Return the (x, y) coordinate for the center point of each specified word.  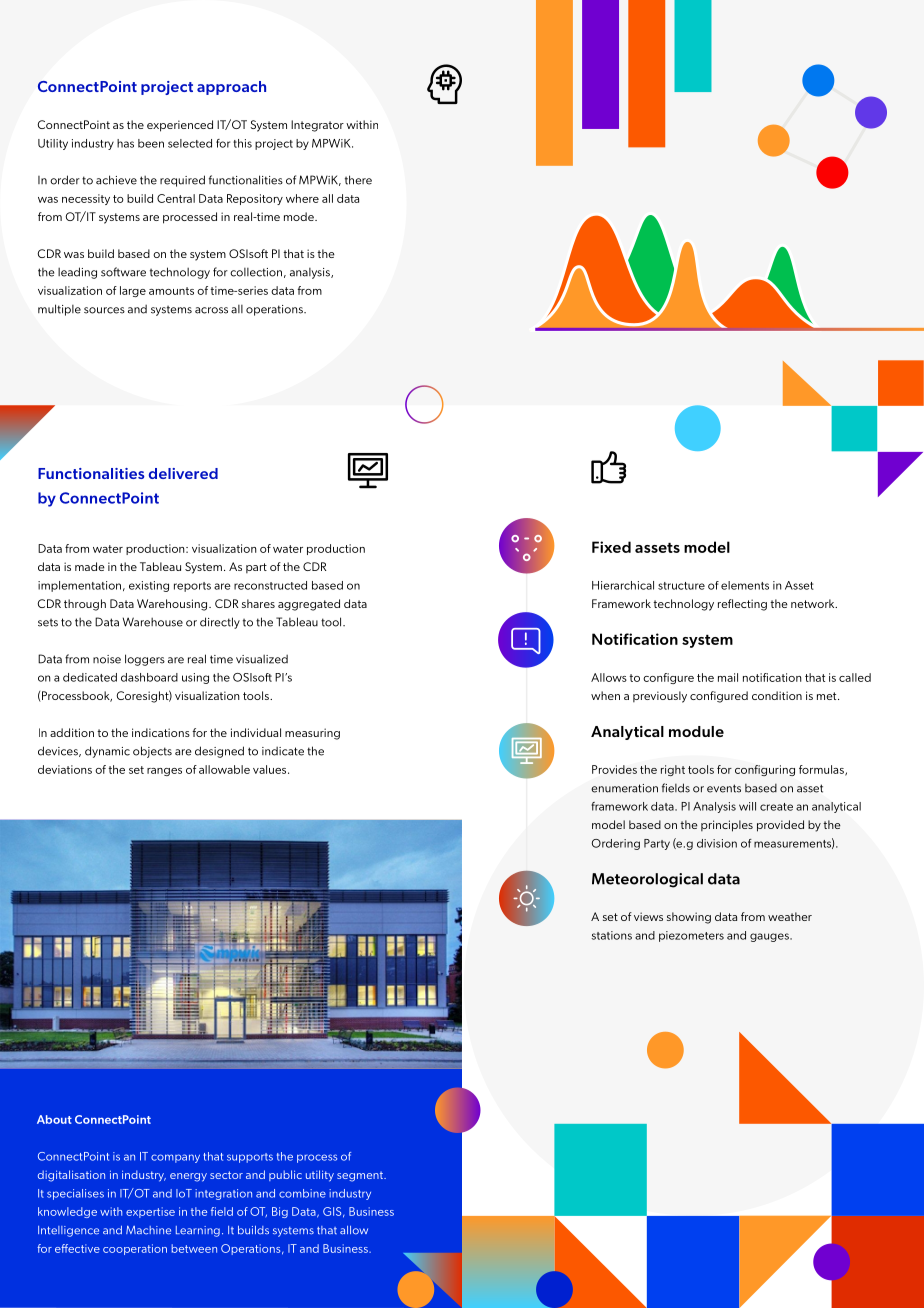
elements (745, 585)
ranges (164, 772)
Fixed (611, 547)
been (151, 143)
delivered (183, 473)
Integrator (317, 126)
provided (780, 826)
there (358, 180)
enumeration (624, 788)
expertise (150, 1212)
